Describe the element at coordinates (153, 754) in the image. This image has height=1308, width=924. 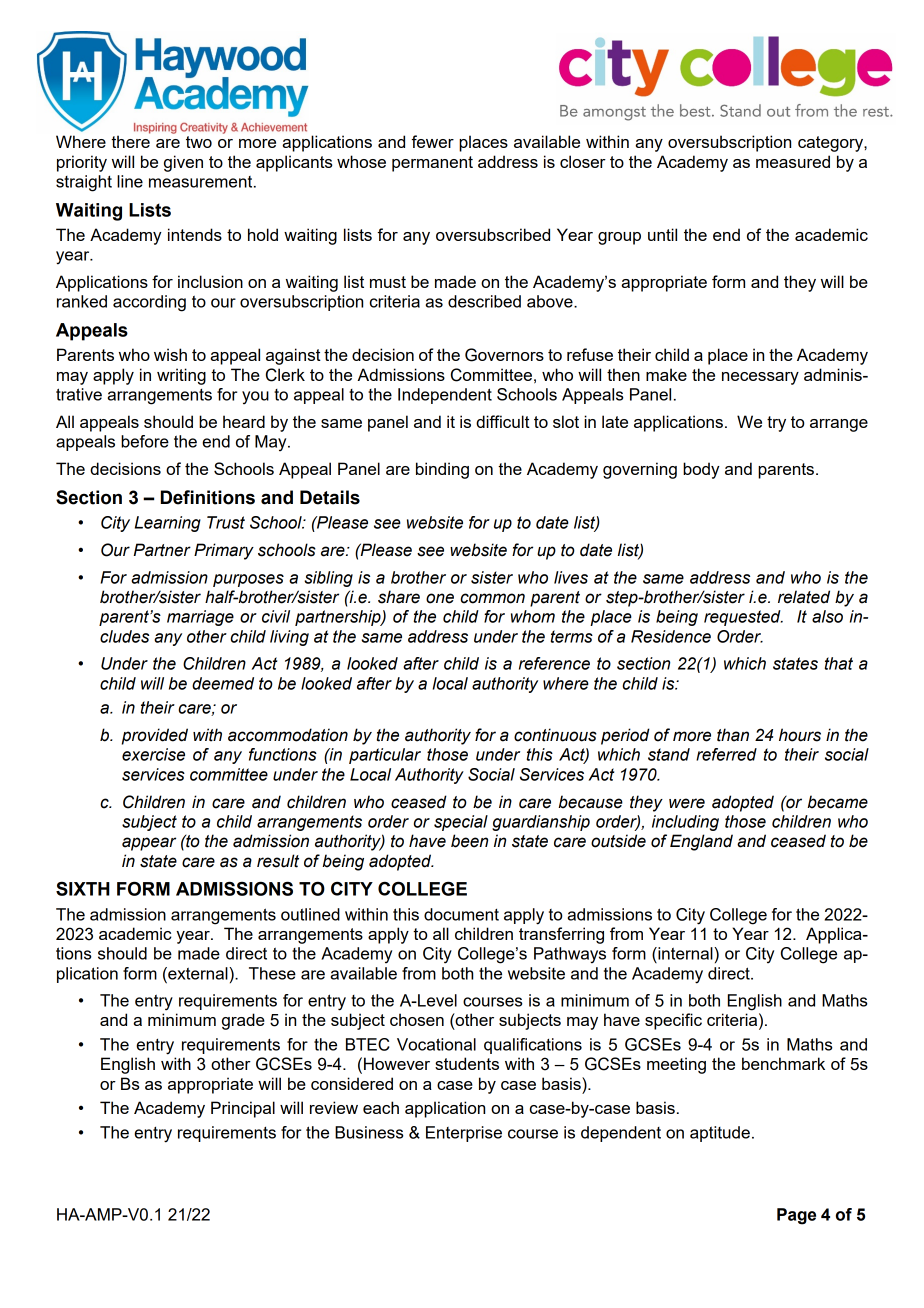
I see `exercise` at that location.
